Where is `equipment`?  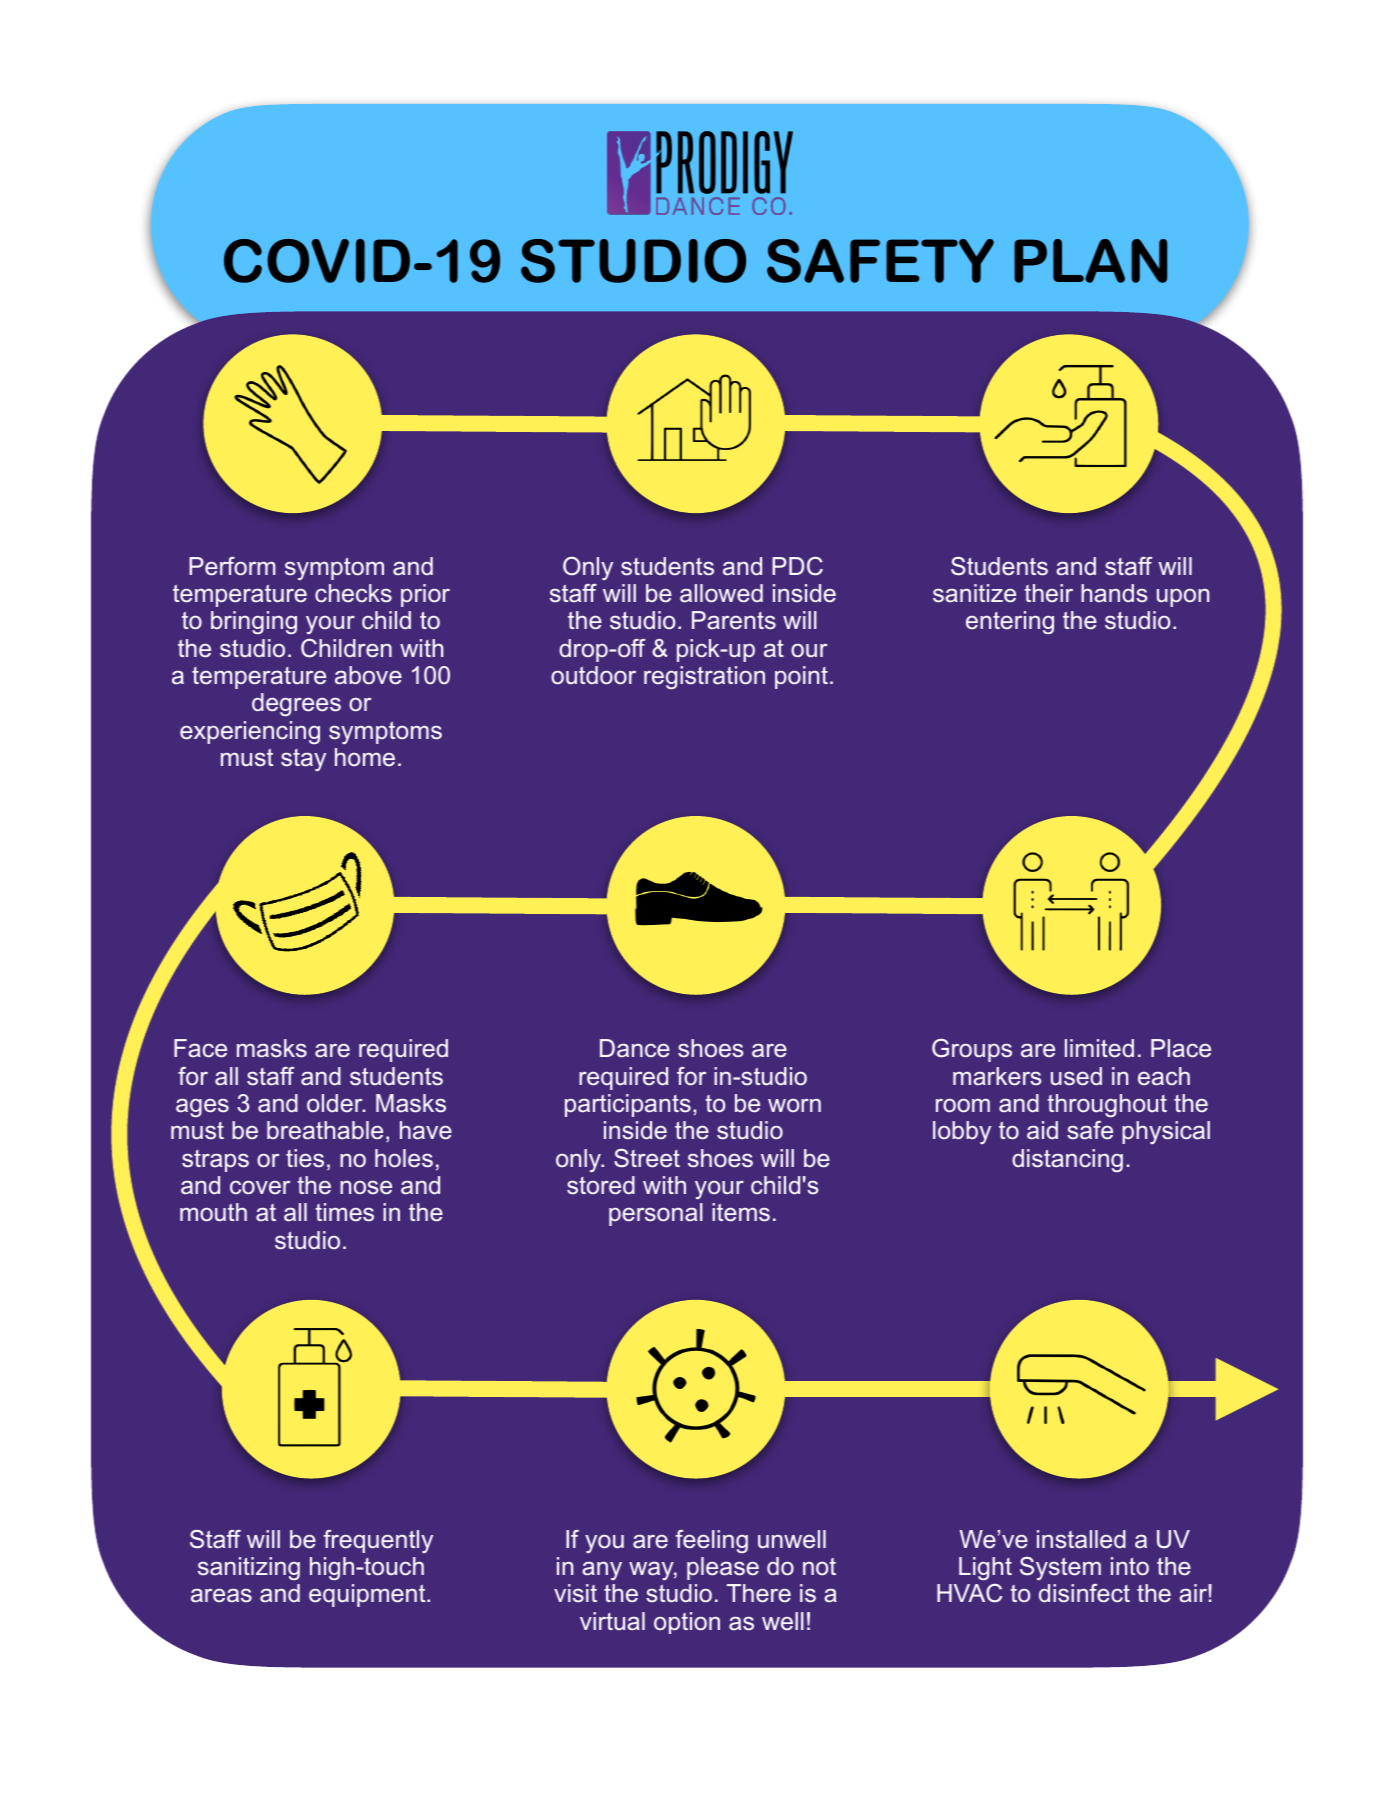
equipment is located at coordinates (368, 1595).
